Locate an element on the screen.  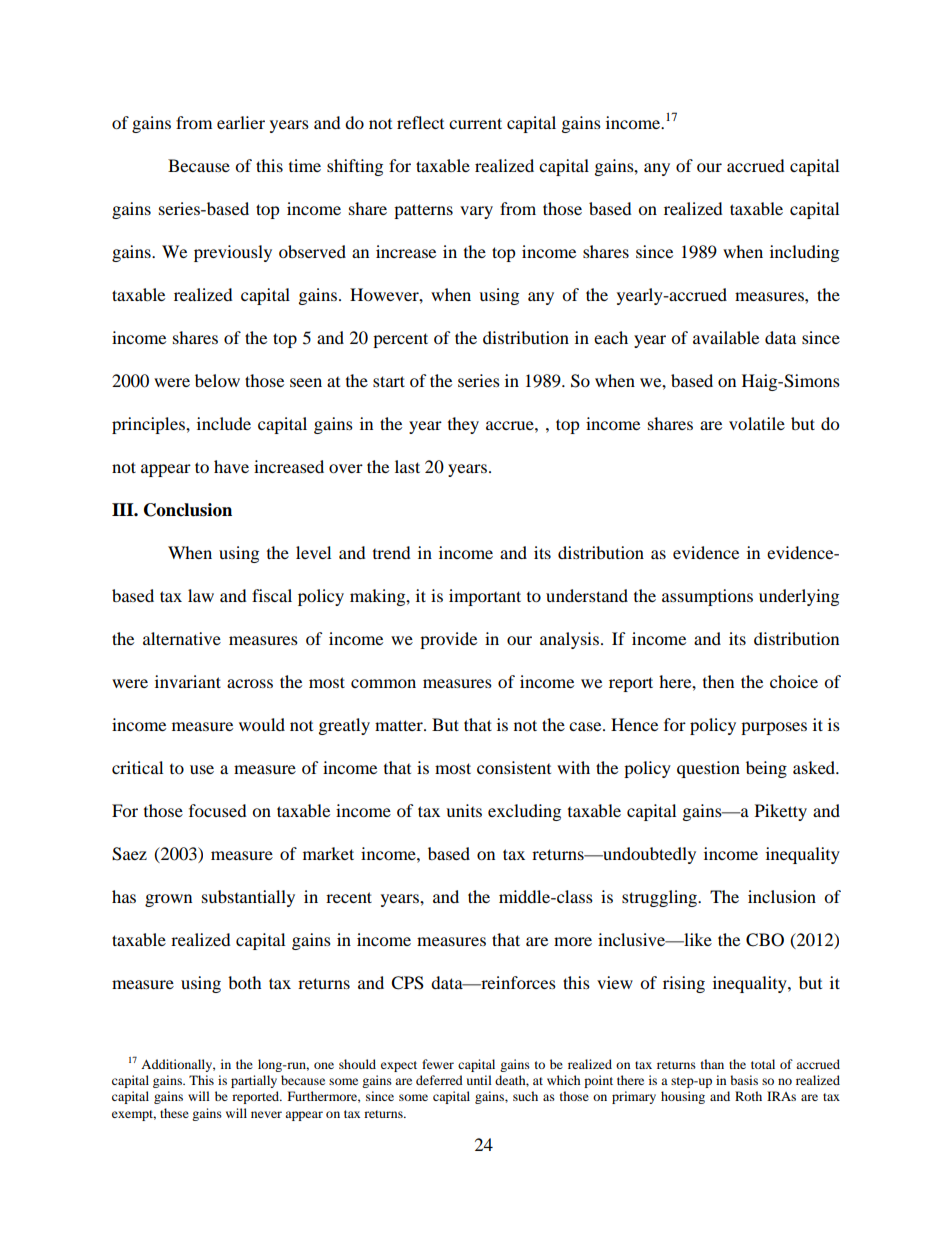
law is located at coordinates (201, 595).
